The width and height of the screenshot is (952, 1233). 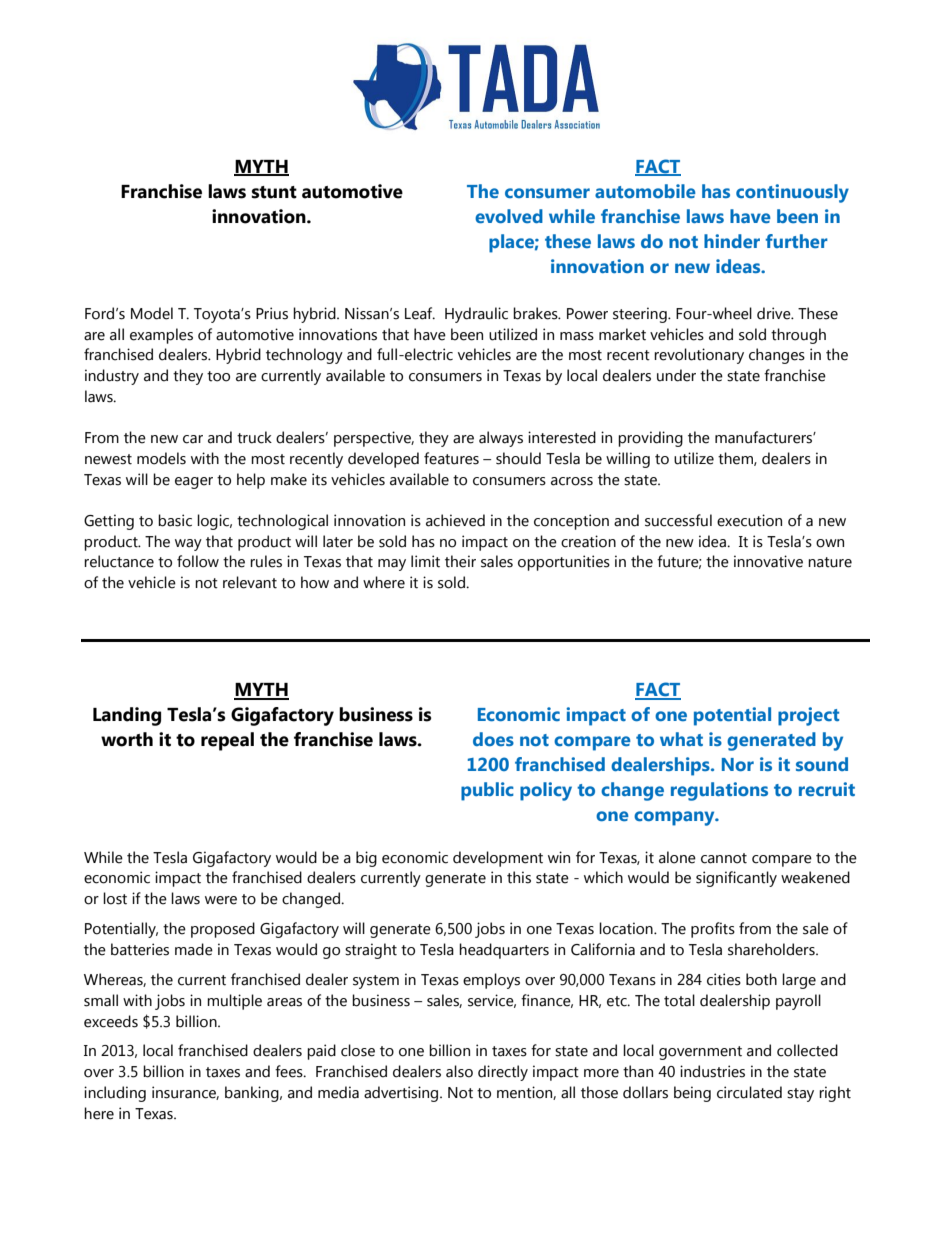 I want to click on cannot, so click(x=724, y=858).
